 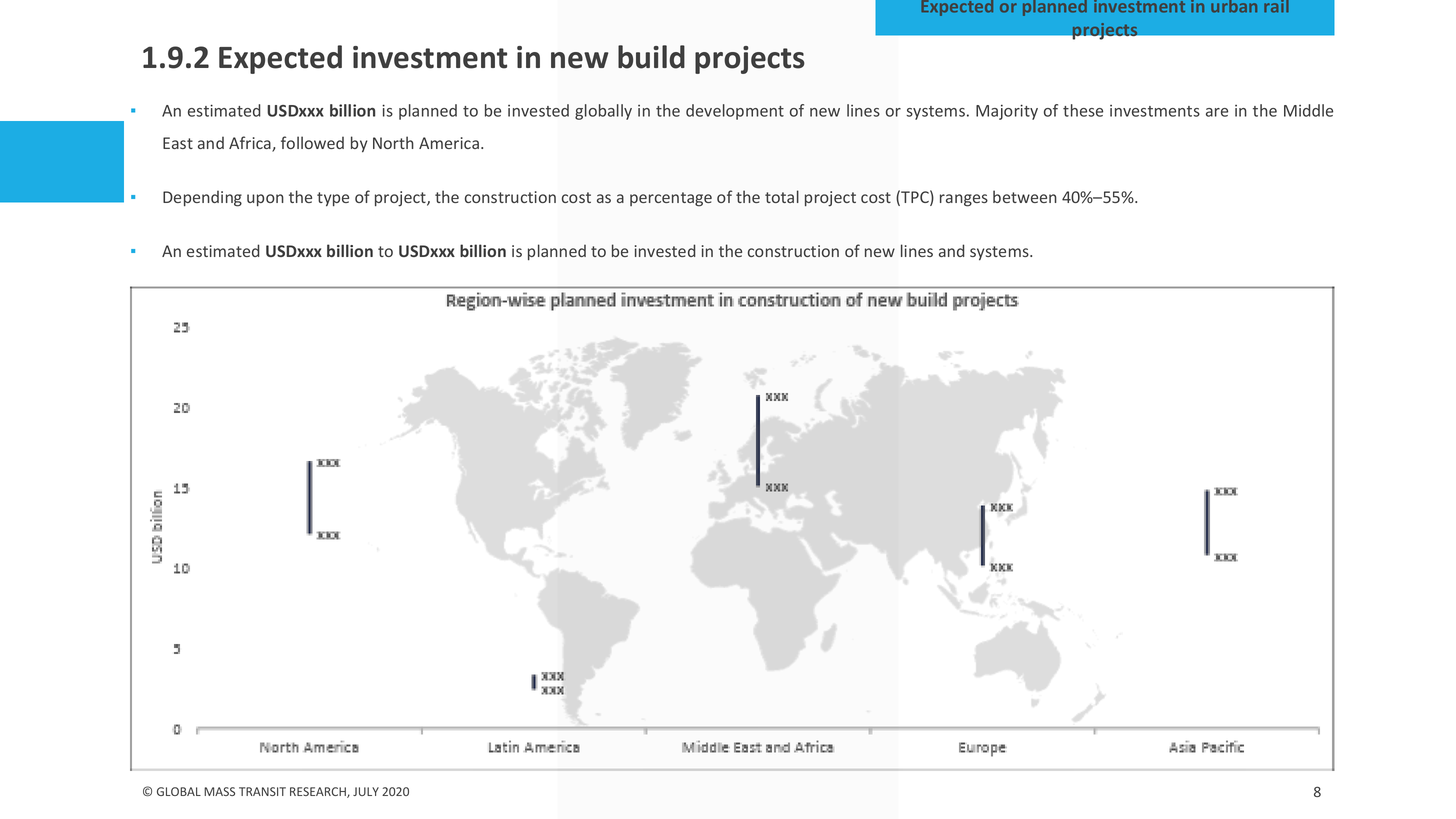 I want to click on urban, so click(x=1234, y=6).
